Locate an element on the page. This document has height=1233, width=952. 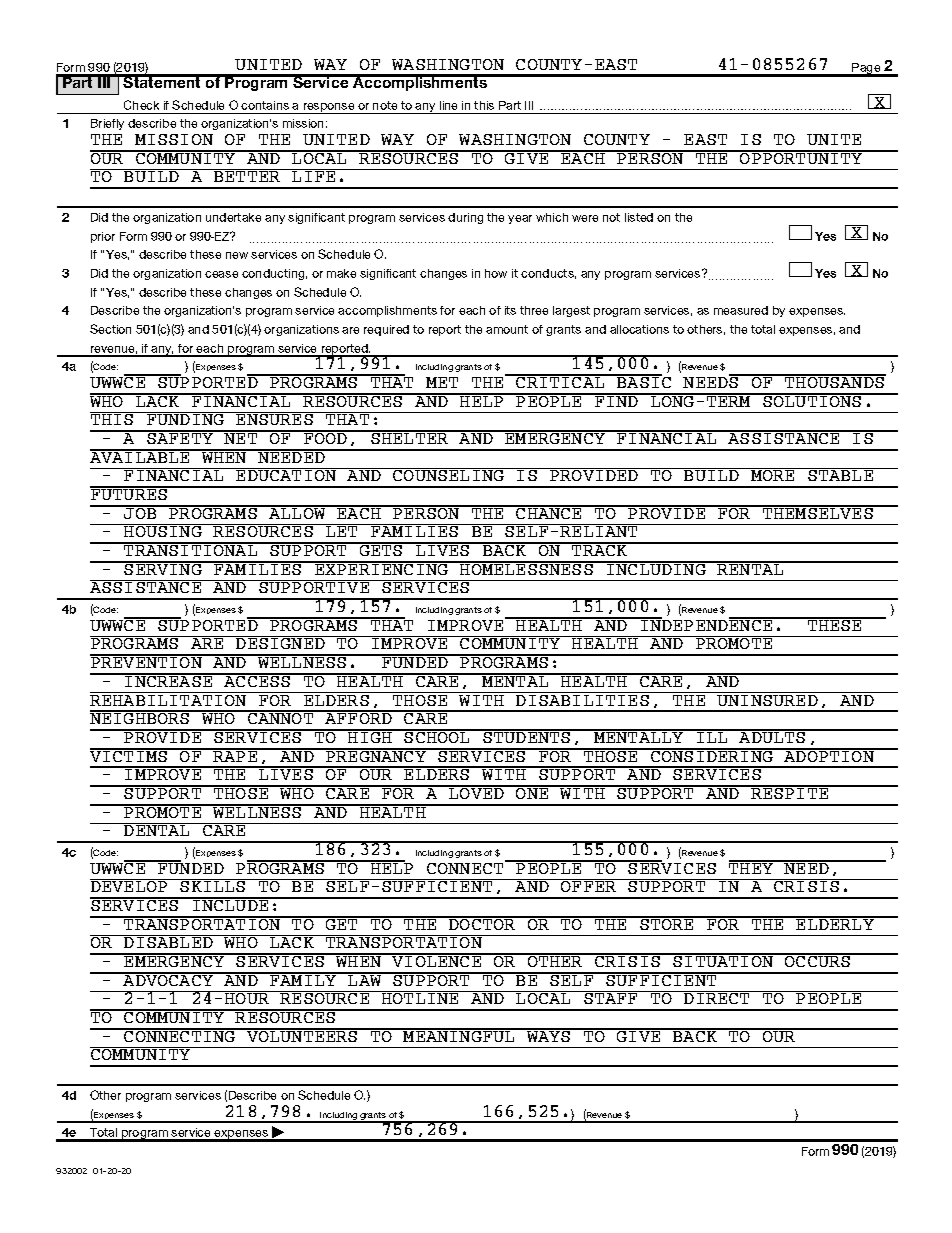
SCHOOL is located at coordinates (438, 736).
